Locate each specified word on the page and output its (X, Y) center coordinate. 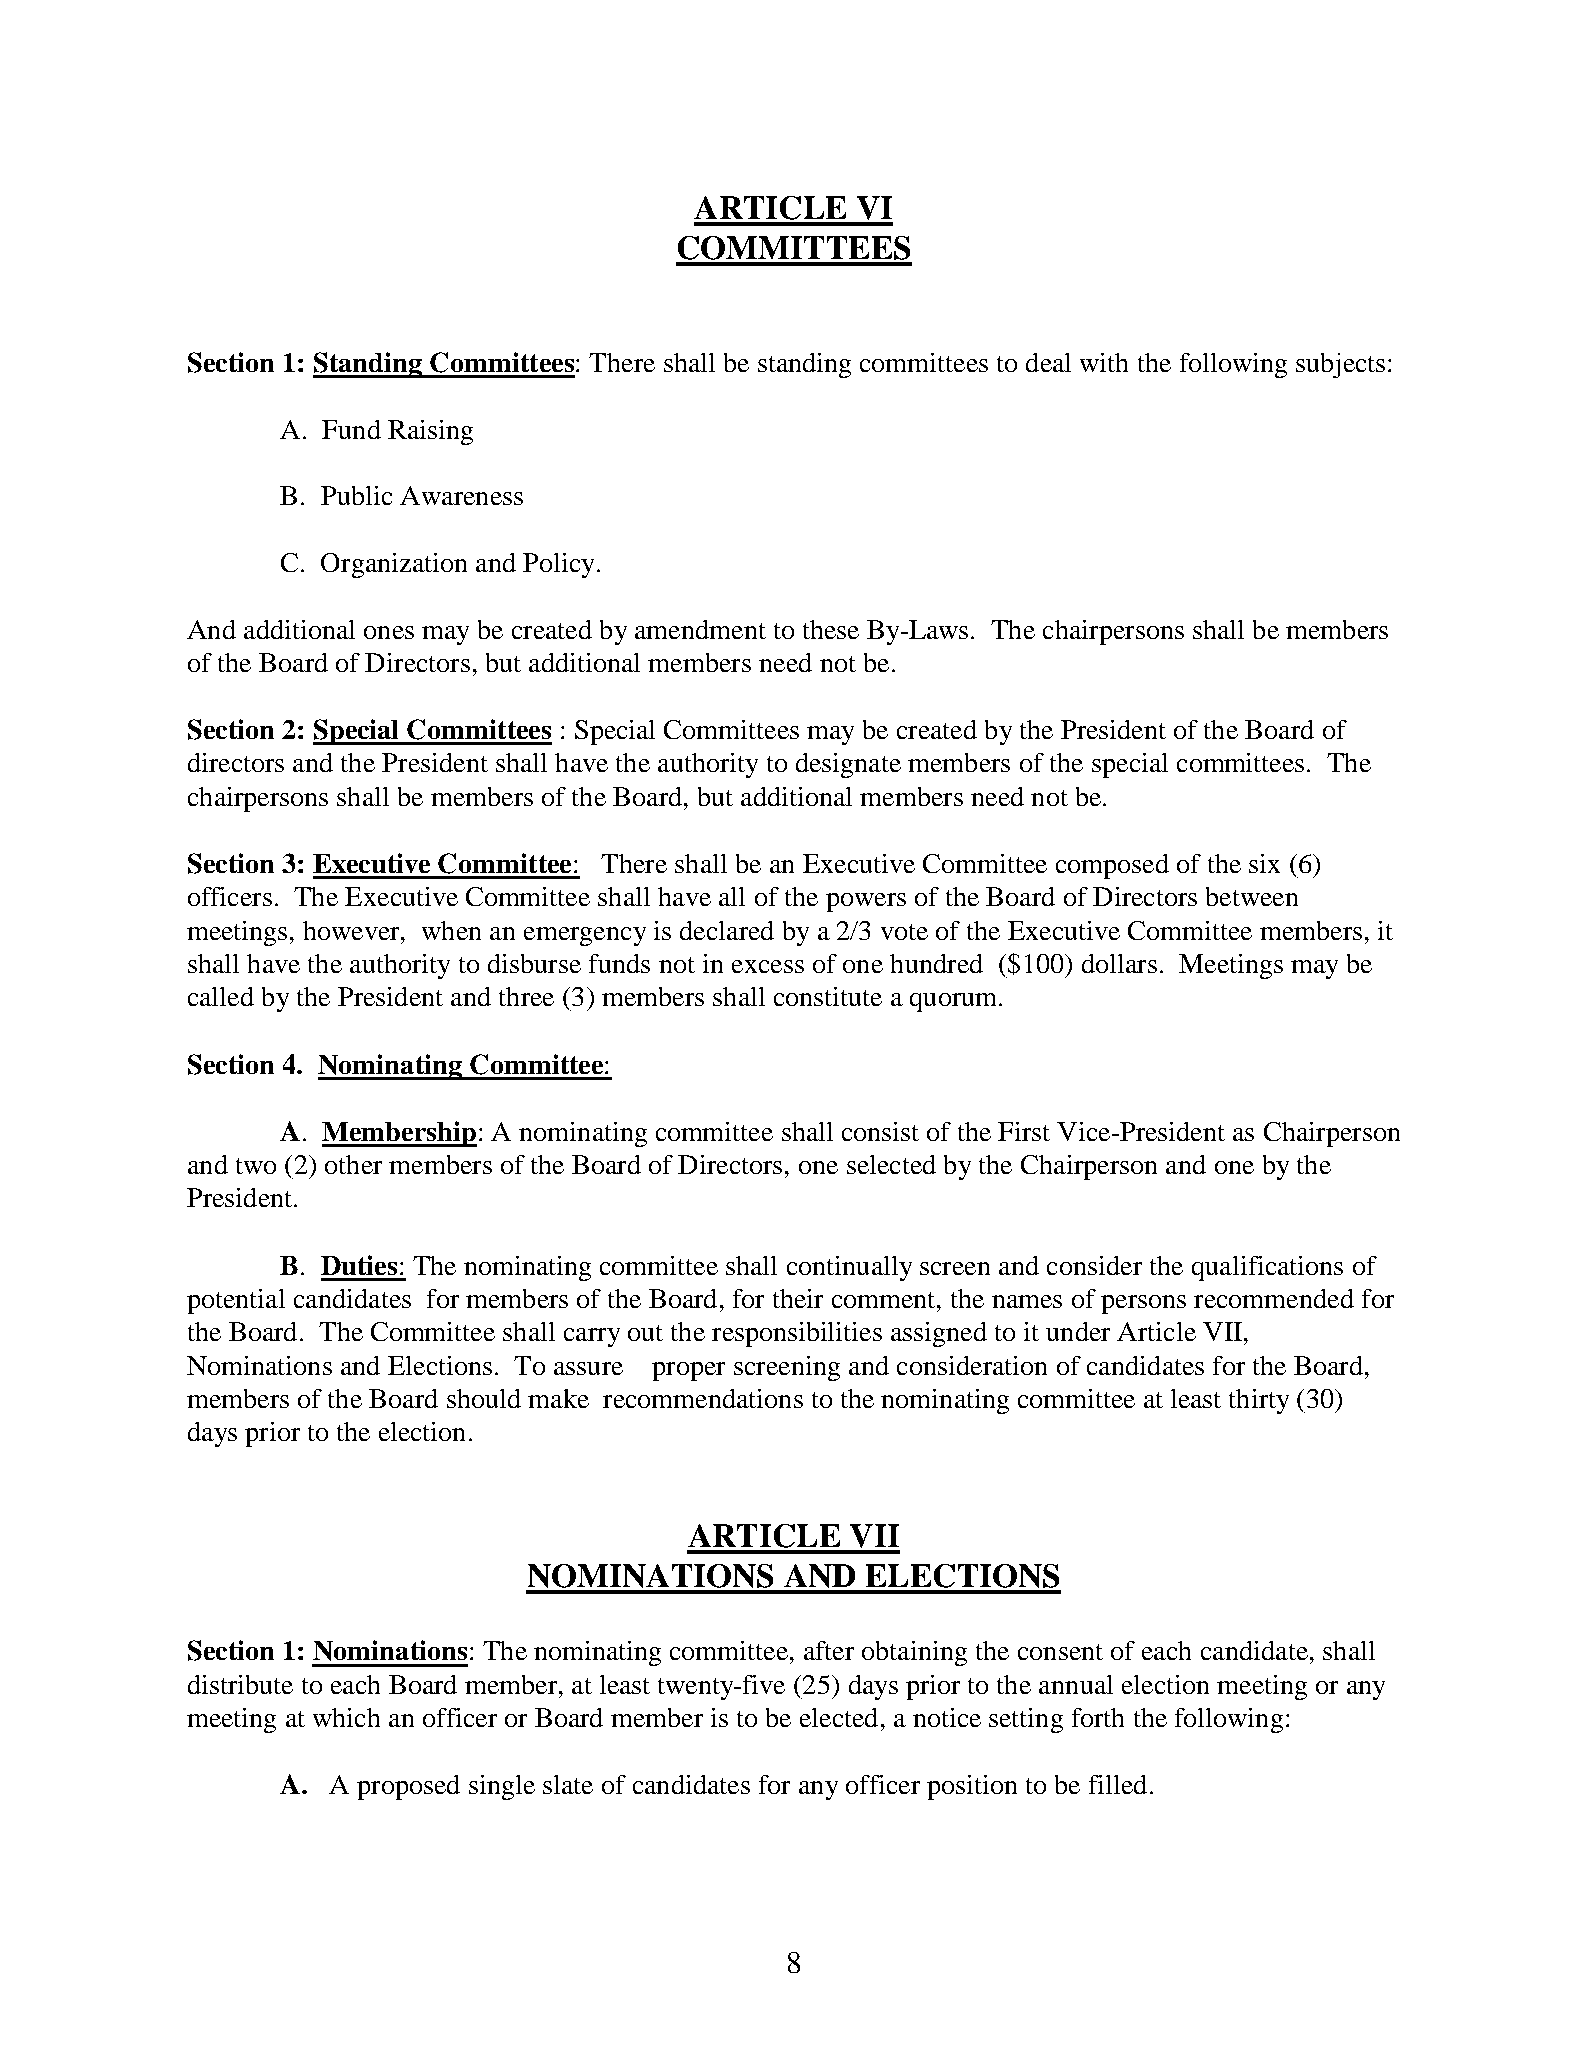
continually (849, 1268)
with (1104, 362)
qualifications (1267, 1268)
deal (1048, 362)
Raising (430, 432)
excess (768, 966)
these (831, 629)
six (1264, 863)
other (353, 1164)
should (484, 1398)
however (352, 930)
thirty (1259, 1401)
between (1252, 896)
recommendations (703, 1398)
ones (389, 632)
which (346, 1717)
